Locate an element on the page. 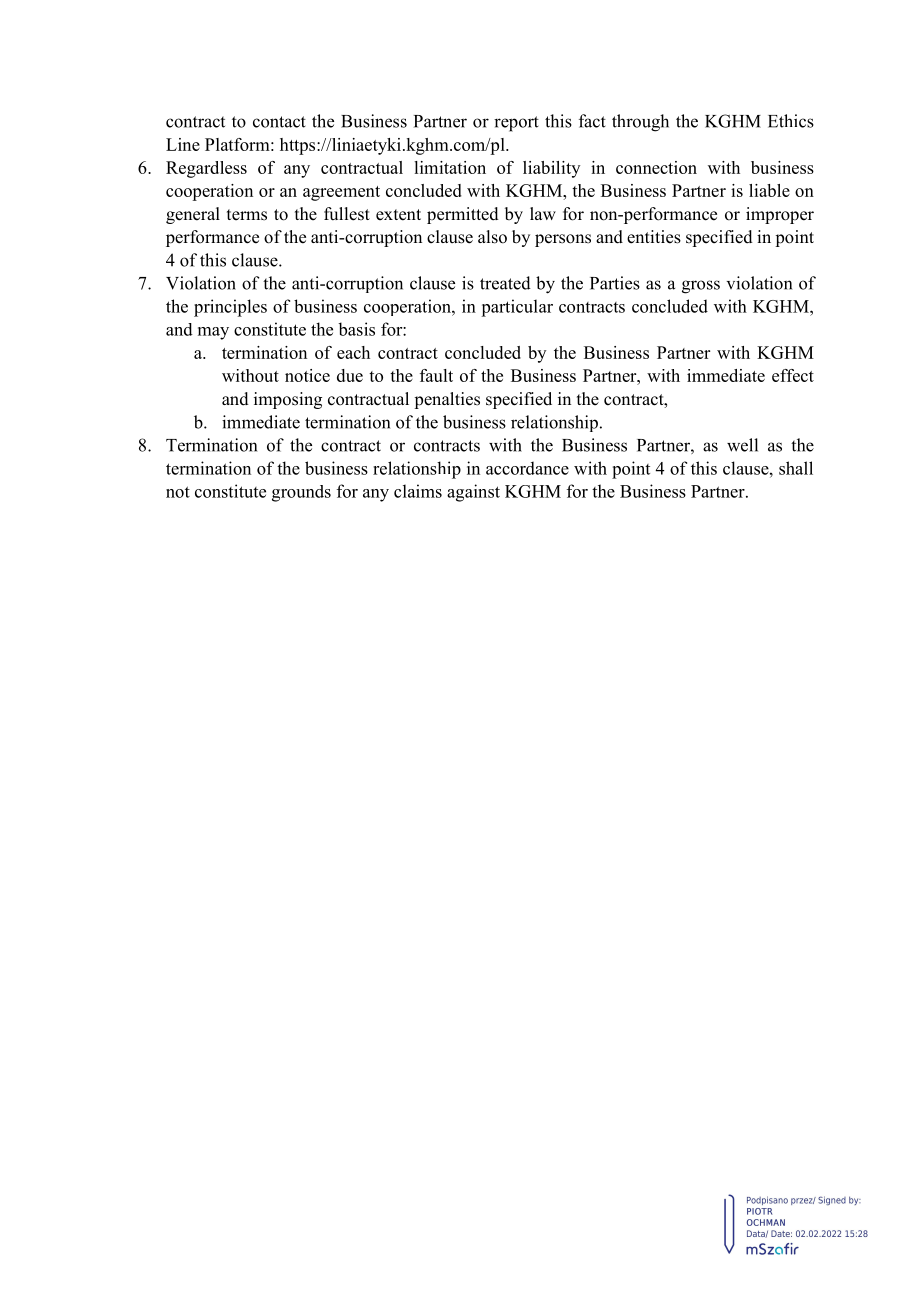  Ethics is located at coordinates (791, 121).
